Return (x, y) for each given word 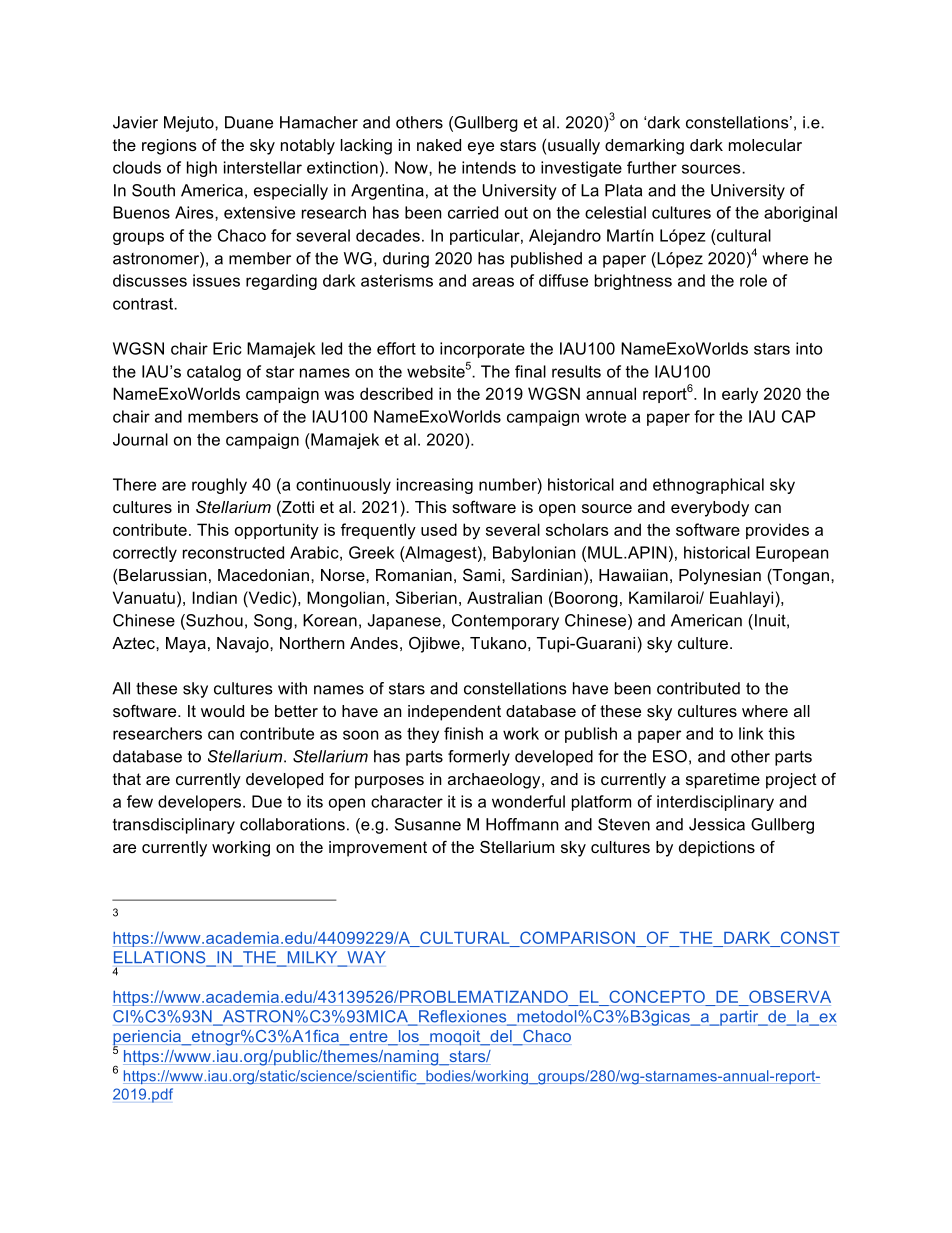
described (396, 393)
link (751, 733)
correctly (145, 554)
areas (493, 282)
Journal (140, 439)
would (222, 711)
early (740, 395)
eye (481, 148)
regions (169, 147)
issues (216, 280)
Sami (483, 574)
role (753, 280)
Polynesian (720, 577)
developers (199, 803)
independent (454, 713)
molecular (765, 145)
